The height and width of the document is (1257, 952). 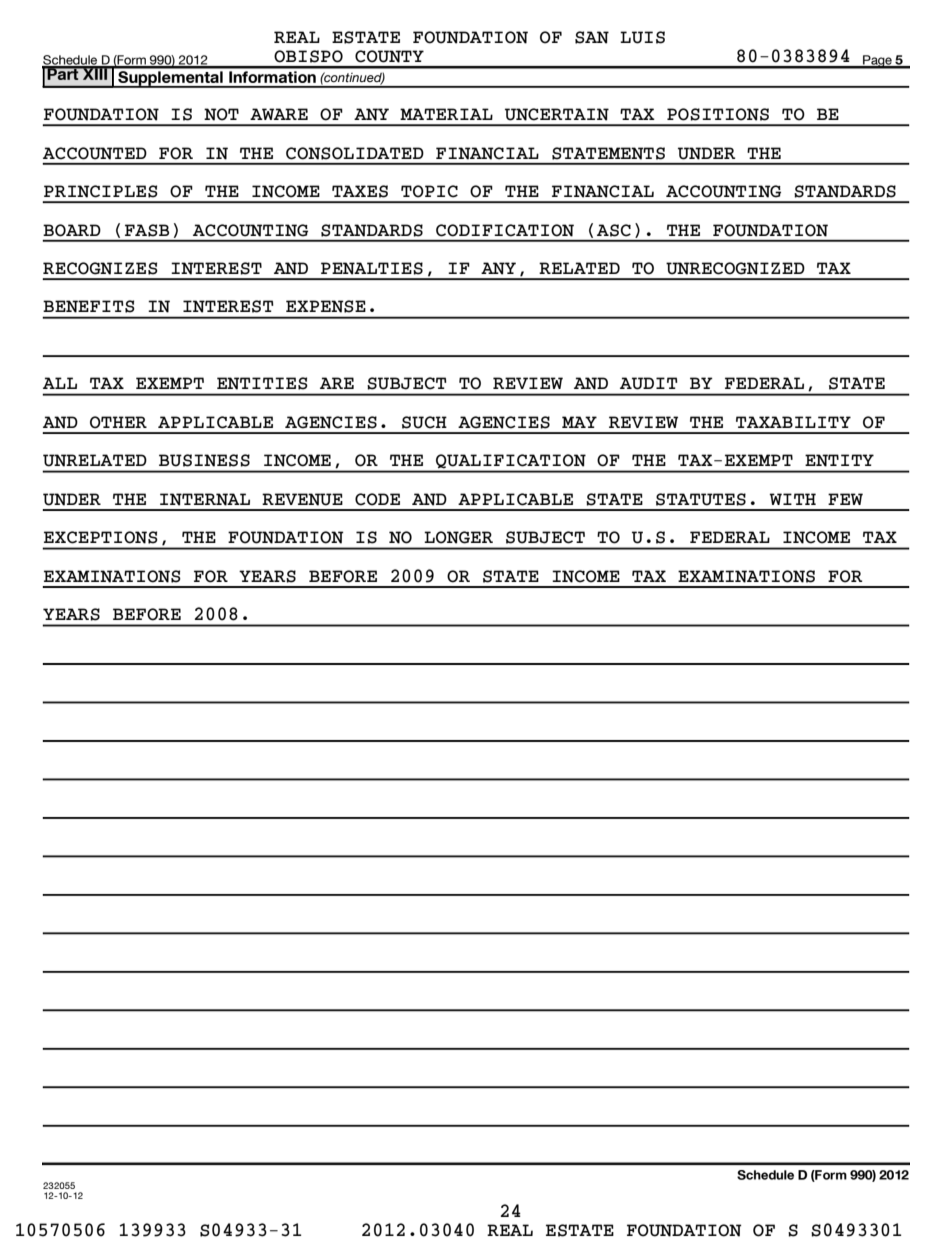 I want to click on COUNTY, so click(x=389, y=56).
